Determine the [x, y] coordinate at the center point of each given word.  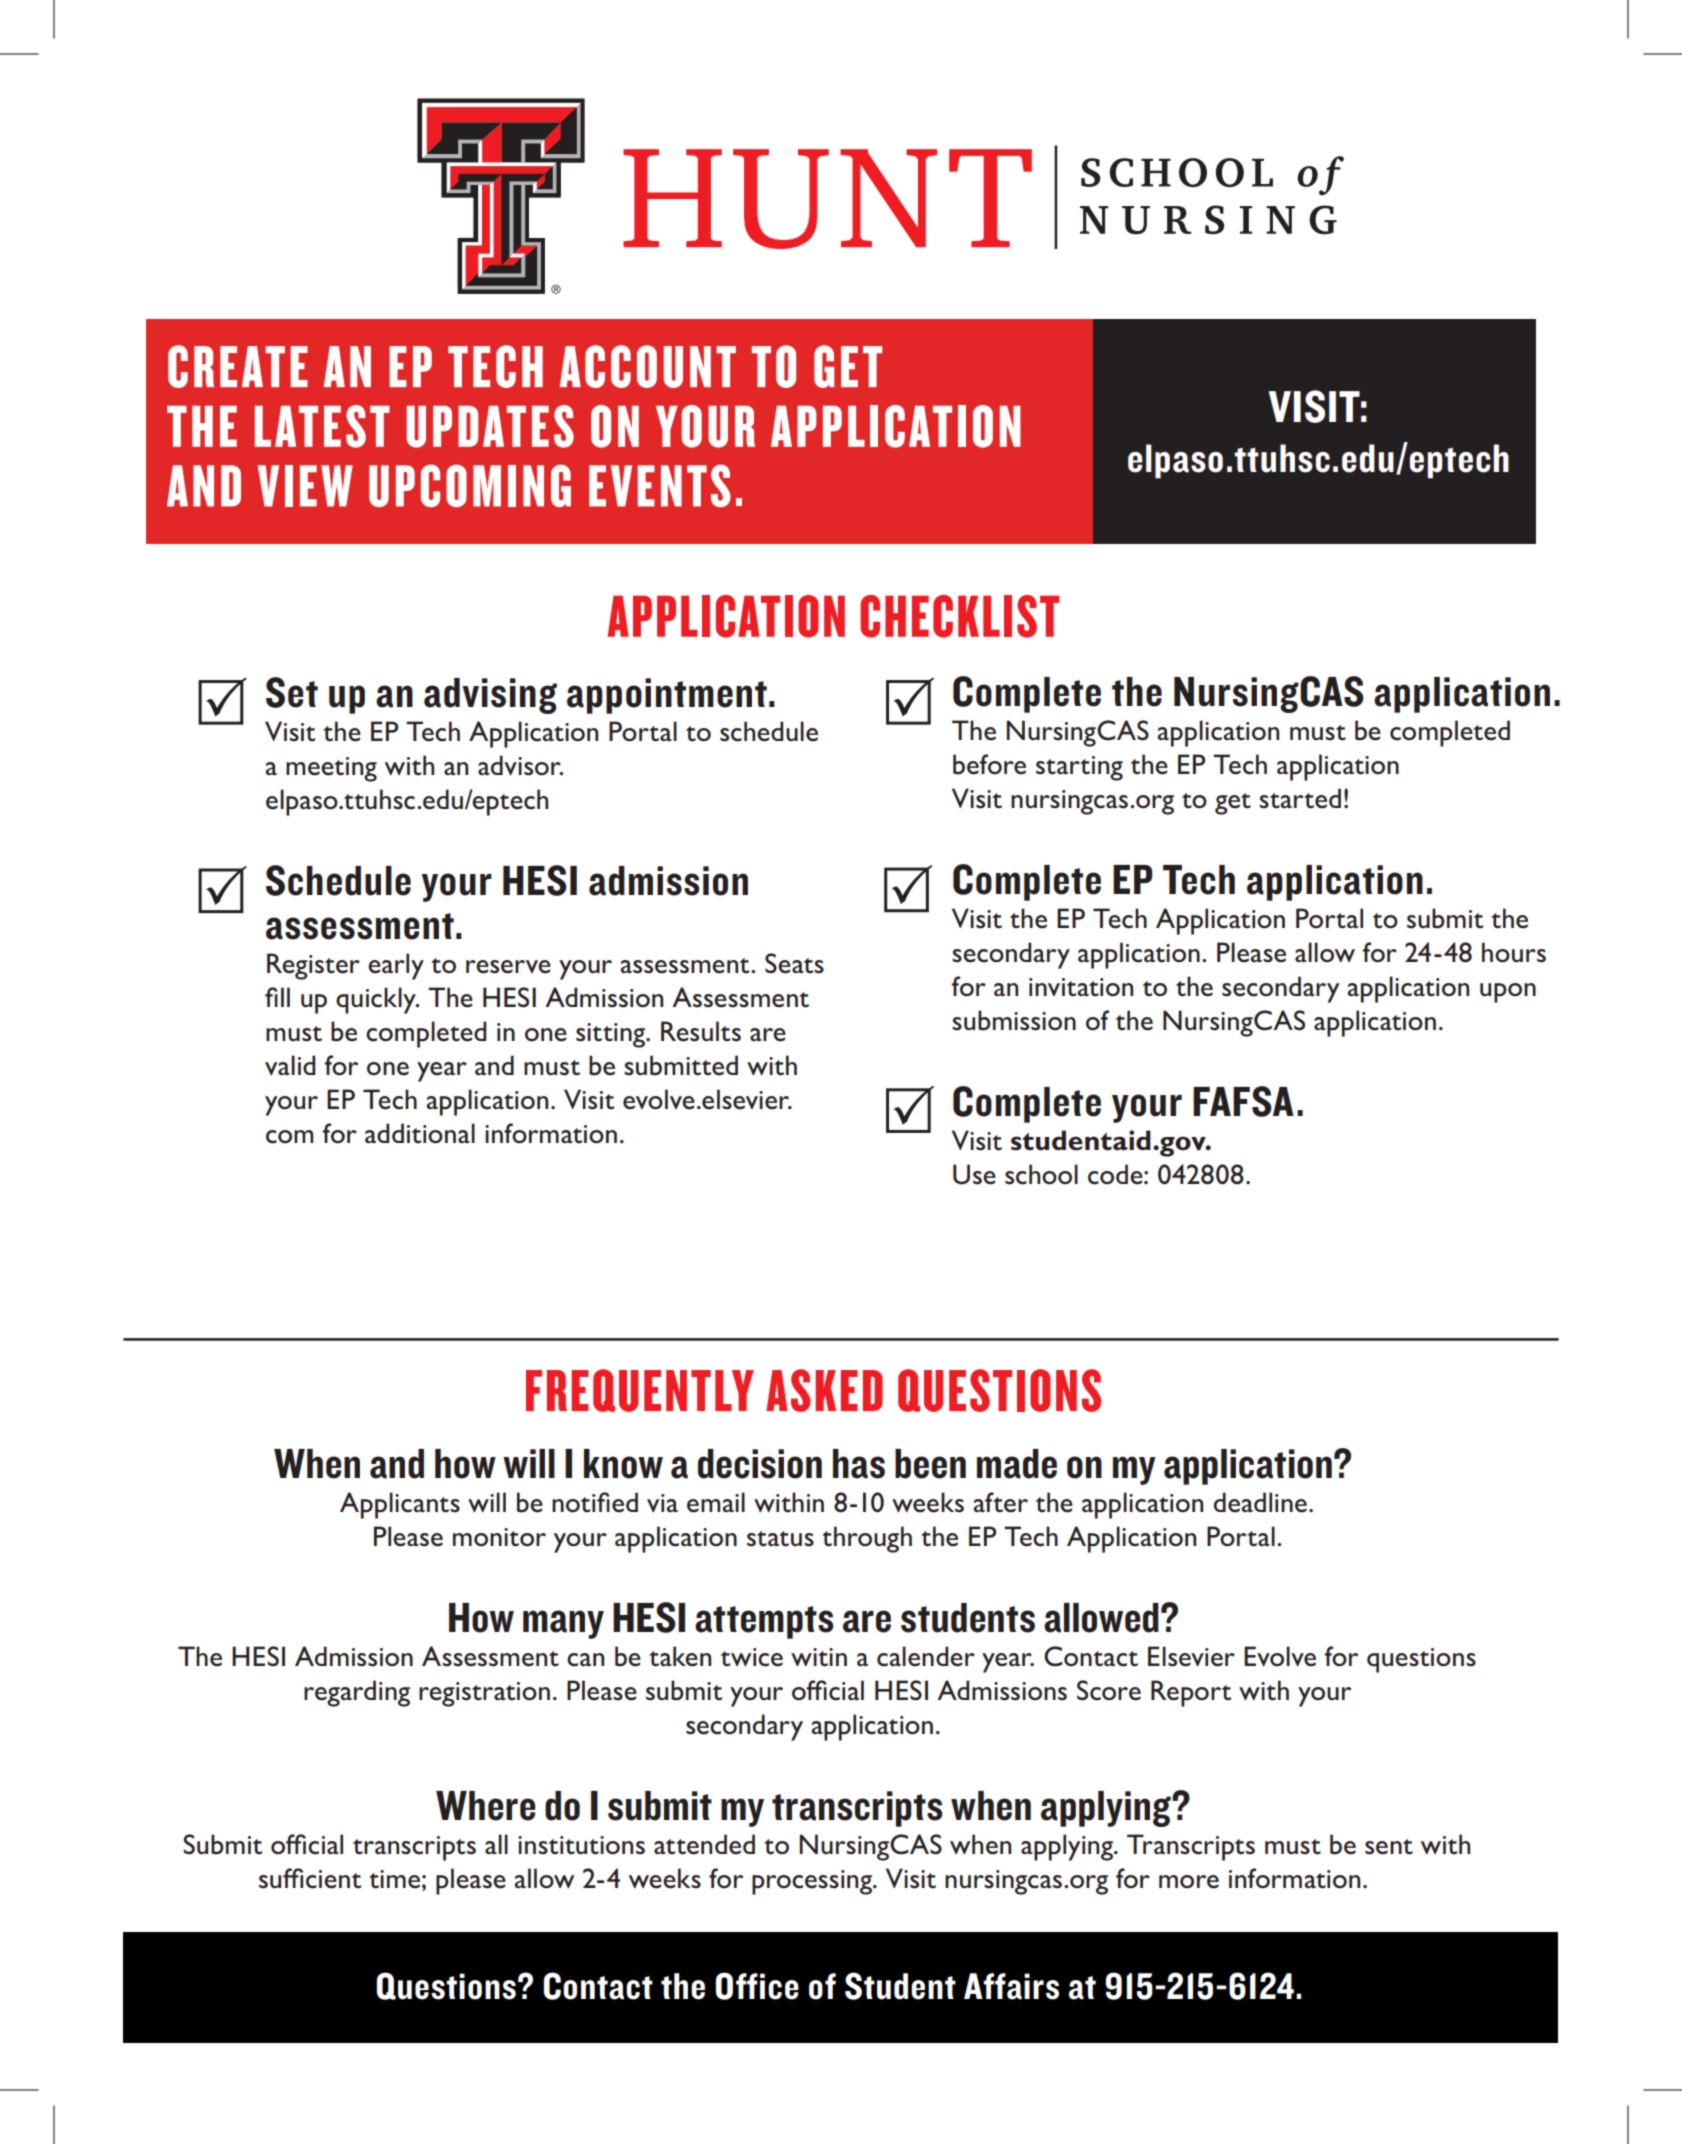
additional [420, 1133]
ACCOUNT [648, 366]
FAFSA [1243, 1101]
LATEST [322, 426]
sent [1389, 1847]
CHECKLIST [960, 616]
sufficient [310, 1878]
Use [974, 1174]
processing [813, 1882]
